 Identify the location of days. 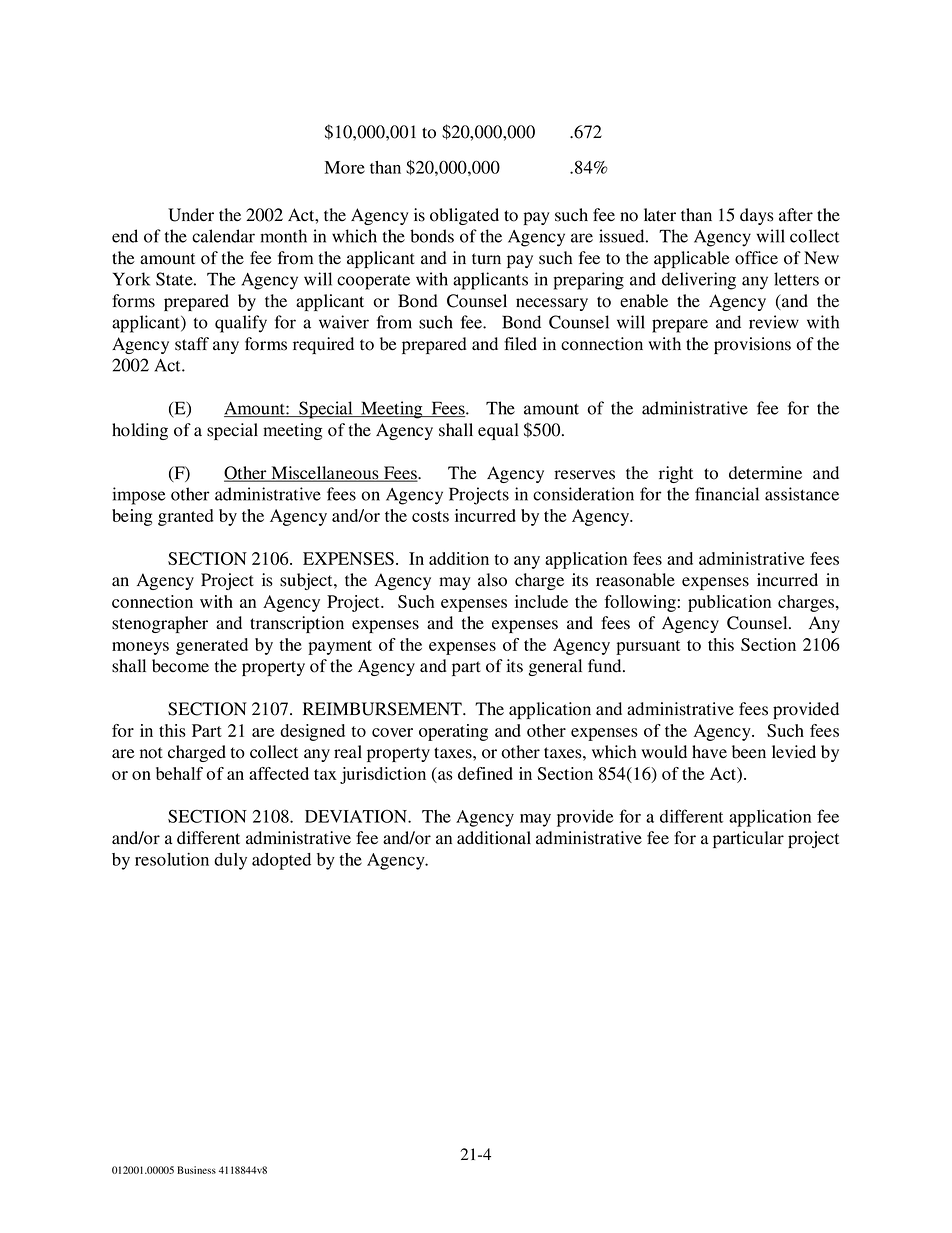
(757, 216).
